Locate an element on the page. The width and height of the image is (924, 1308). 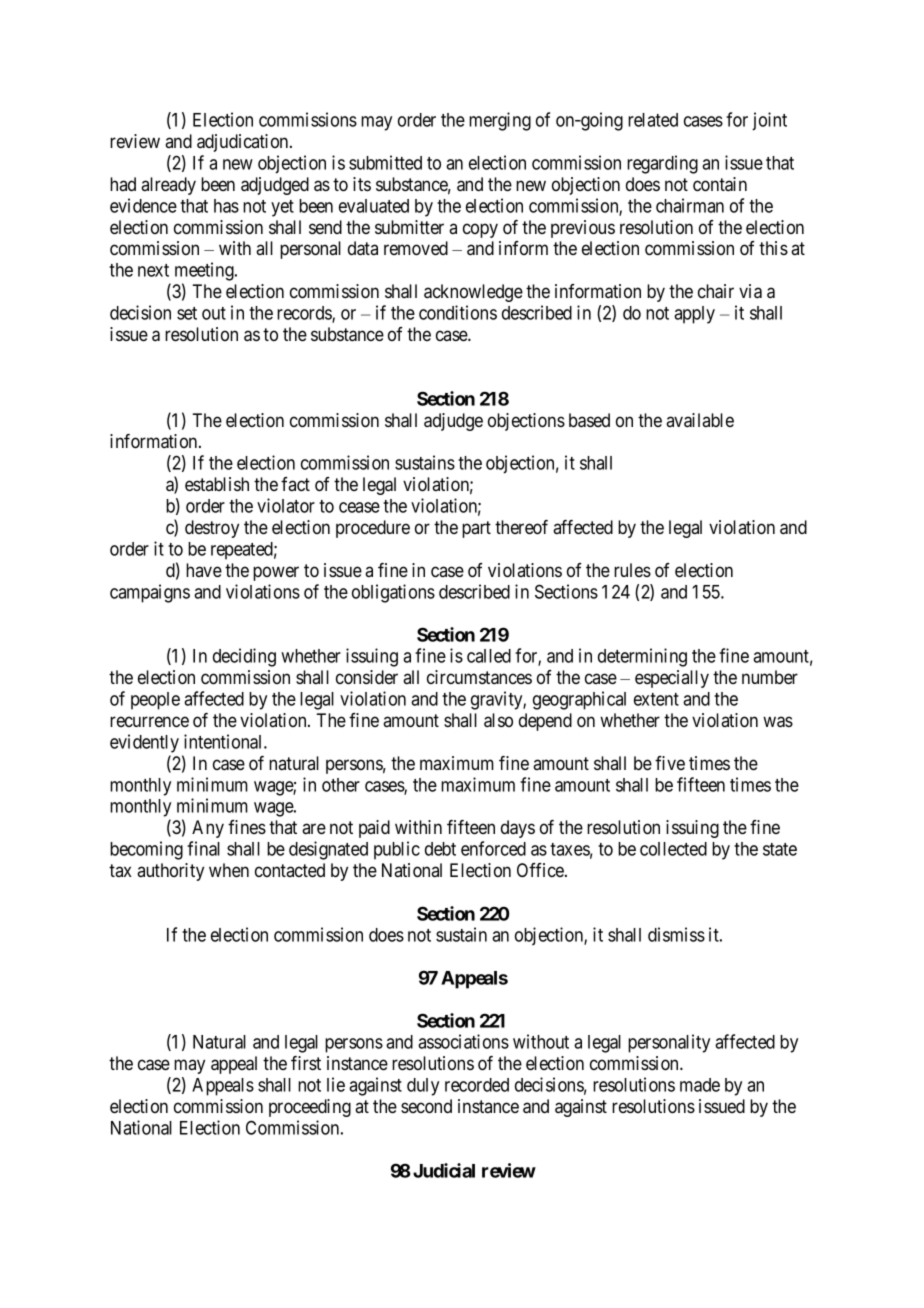
proceeding is located at coordinates (310, 1108).
